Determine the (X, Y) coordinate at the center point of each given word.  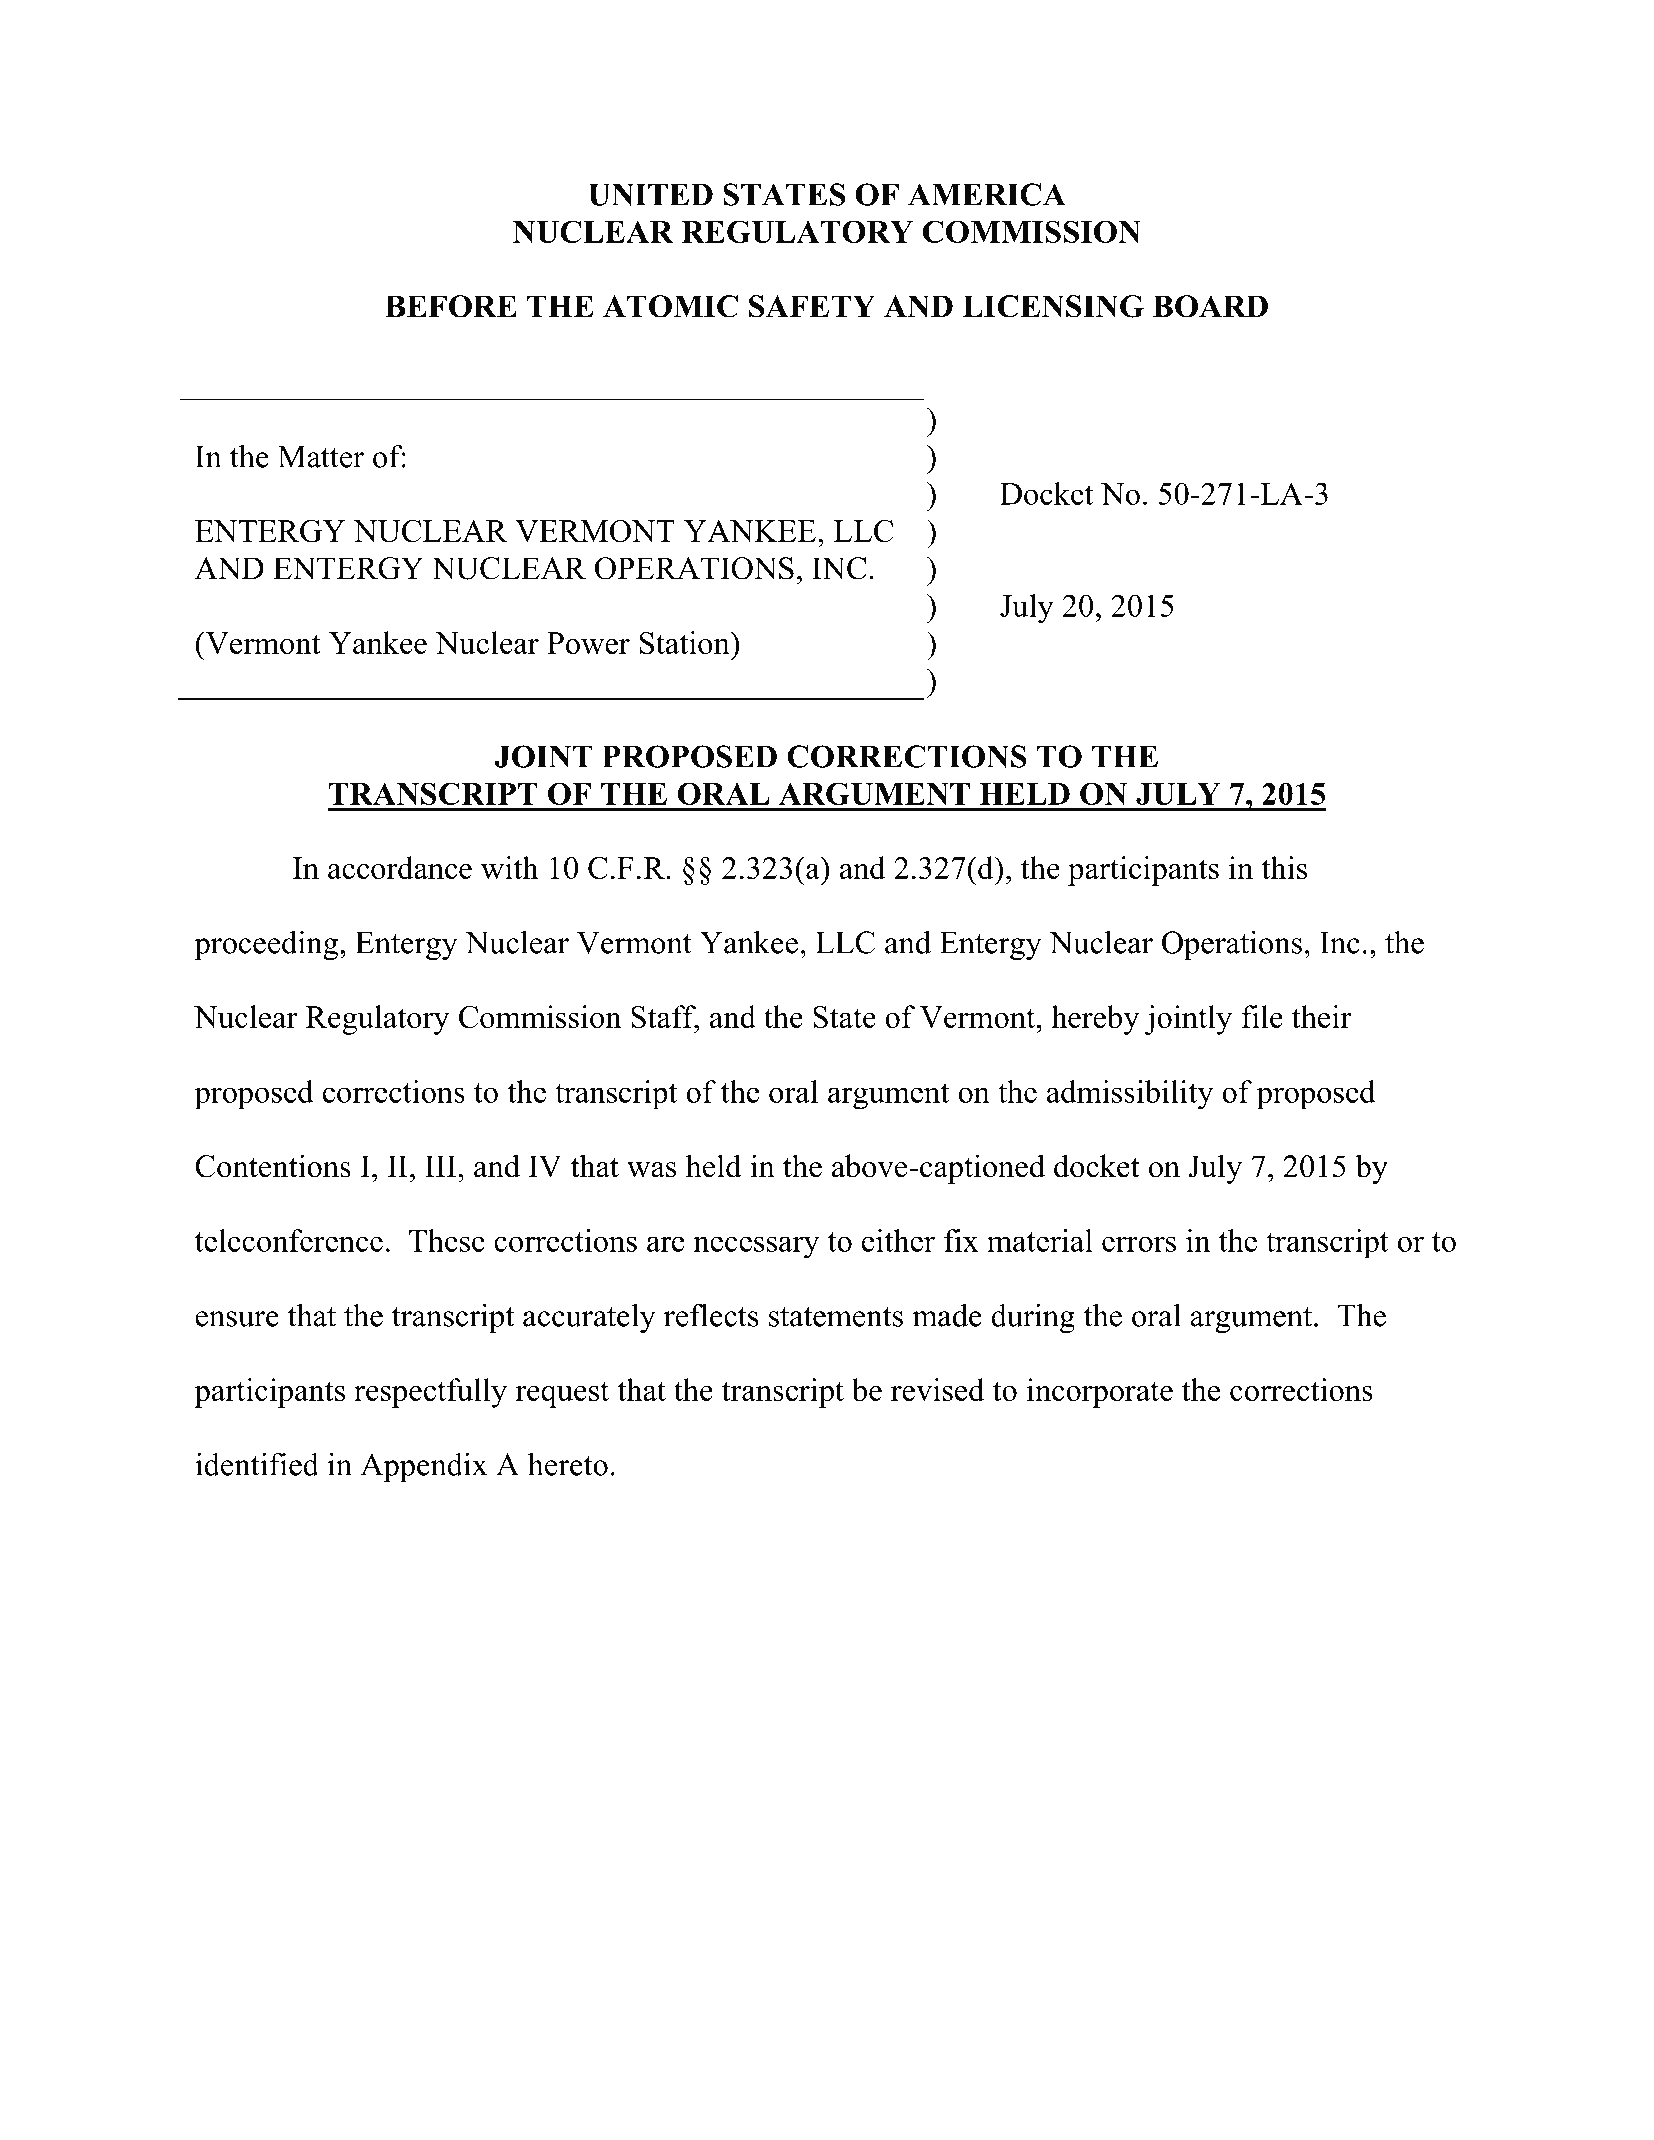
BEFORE (451, 306)
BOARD (1210, 306)
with (509, 867)
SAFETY (812, 306)
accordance (400, 867)
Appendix (424, 1467)
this (1284, 867)
